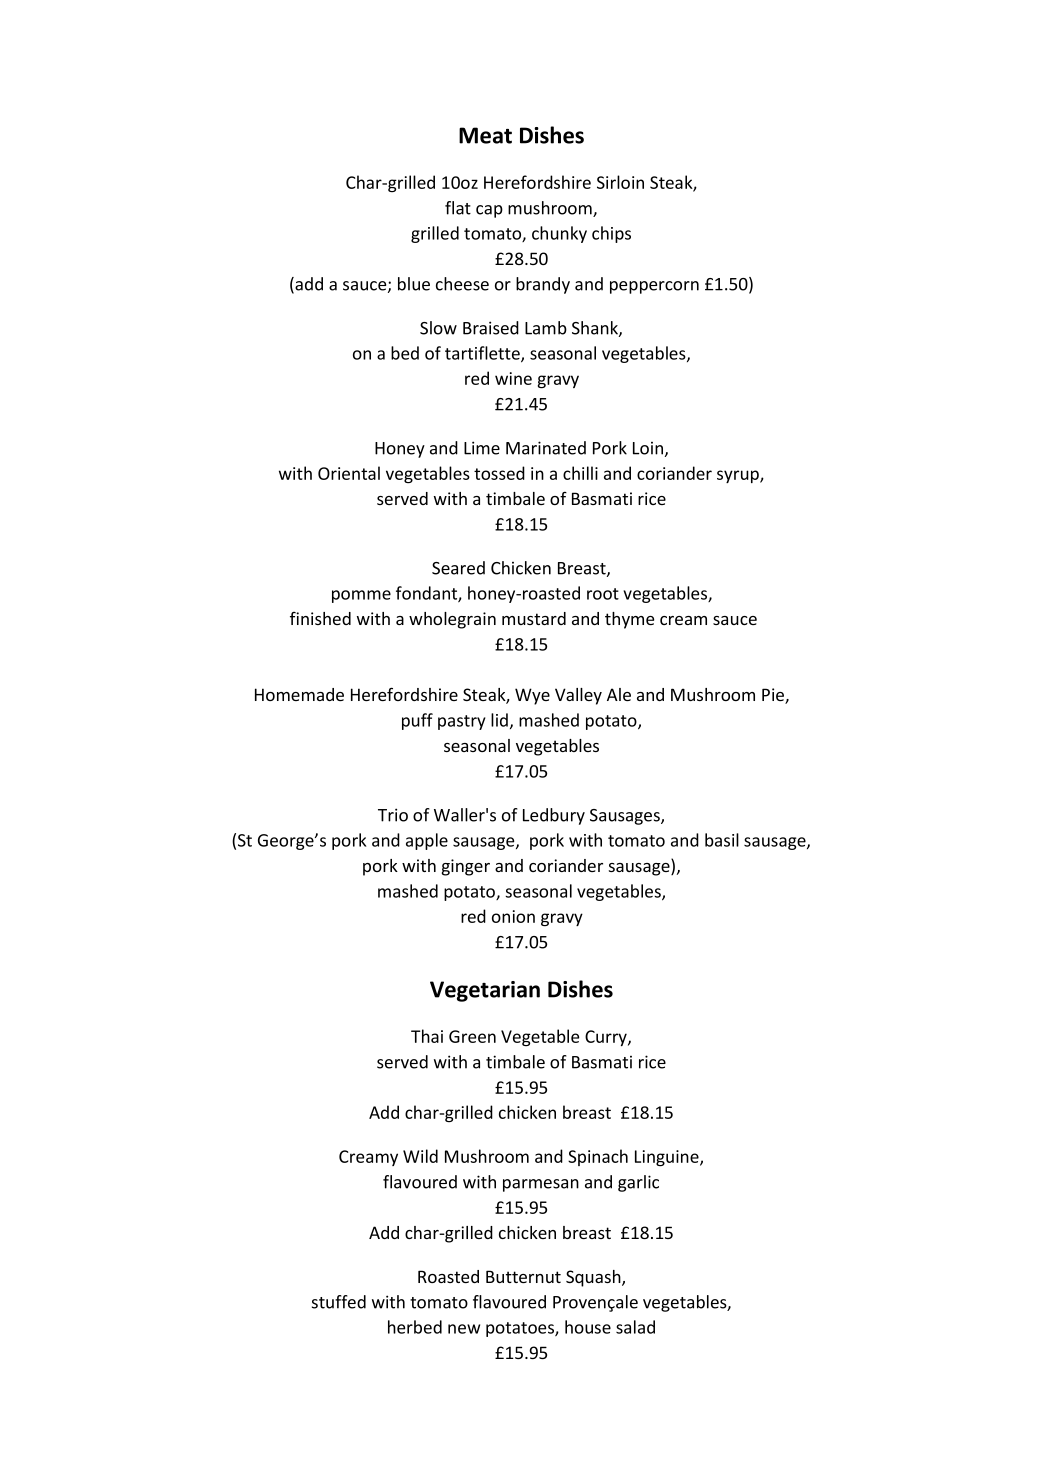 The height and width of the document is (1475, 1043). What do you see at coordinates (349, 473) in the document?
I see `Oriental` at bounding box center [349, 473].
